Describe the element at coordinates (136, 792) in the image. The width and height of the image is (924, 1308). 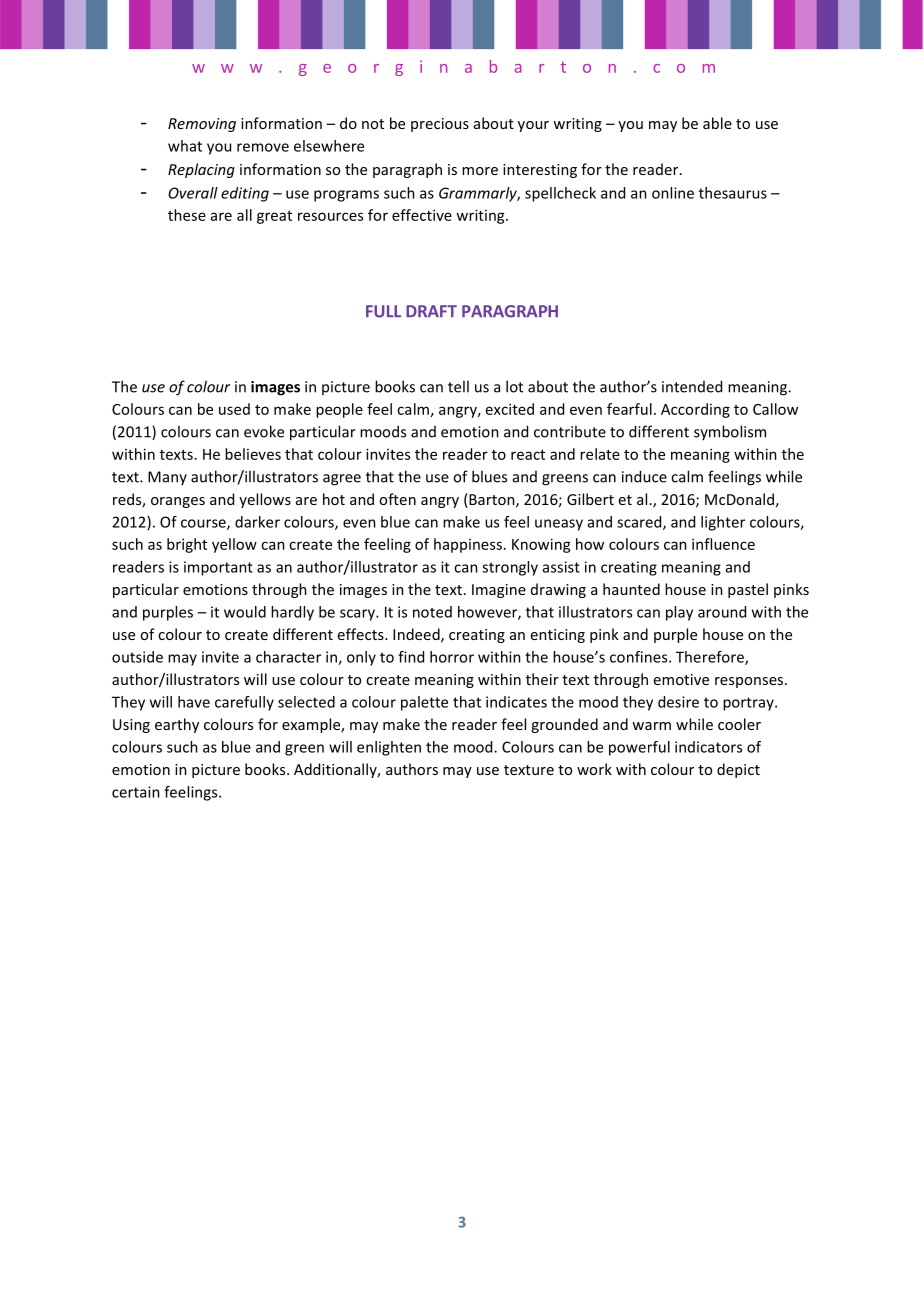
I see `certain` at that location.
